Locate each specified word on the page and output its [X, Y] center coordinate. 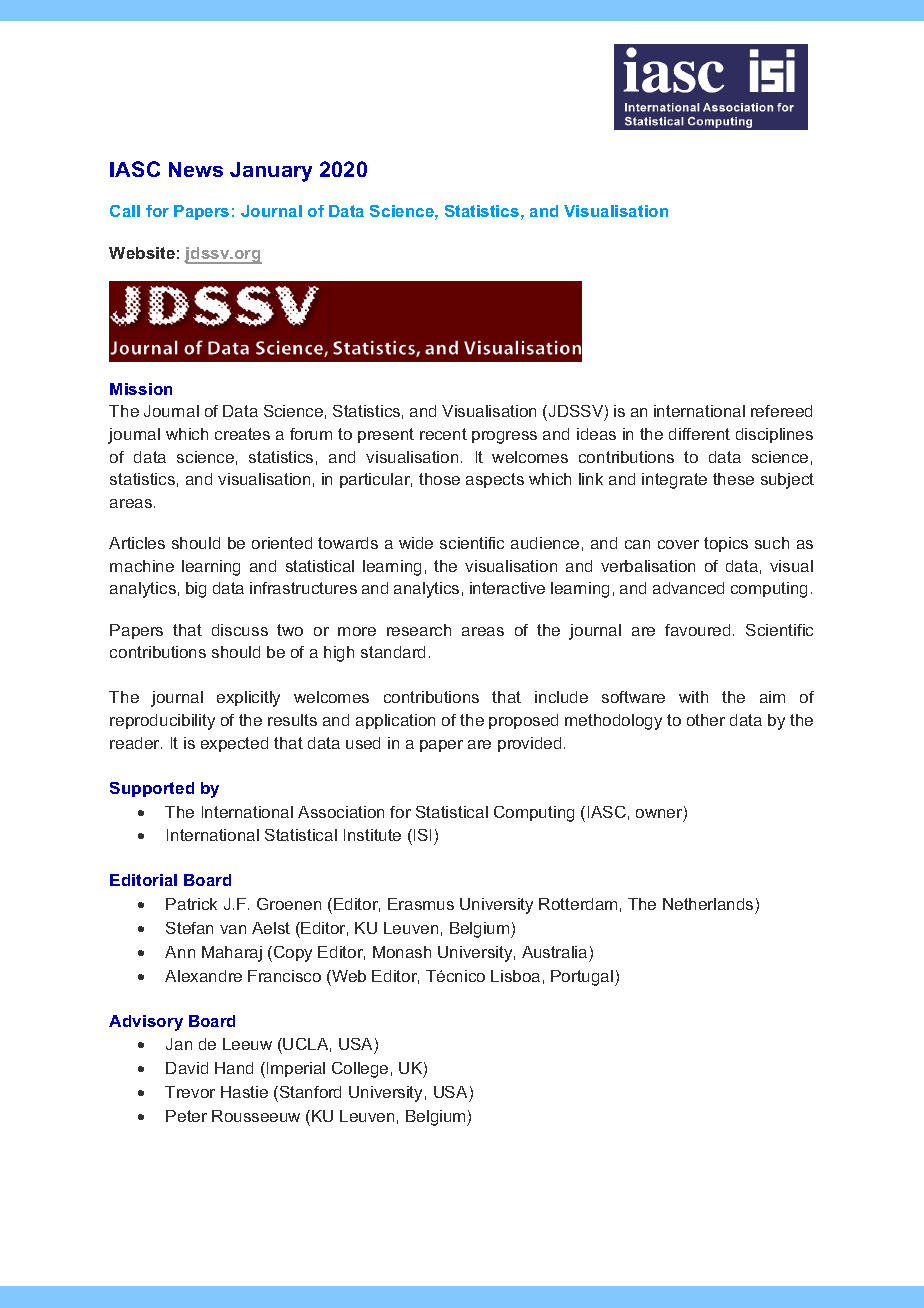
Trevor [190, 1092]
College [360, 1070]
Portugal [582, 978]
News [196, 169]
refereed [781, 411]
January [271, 172]
